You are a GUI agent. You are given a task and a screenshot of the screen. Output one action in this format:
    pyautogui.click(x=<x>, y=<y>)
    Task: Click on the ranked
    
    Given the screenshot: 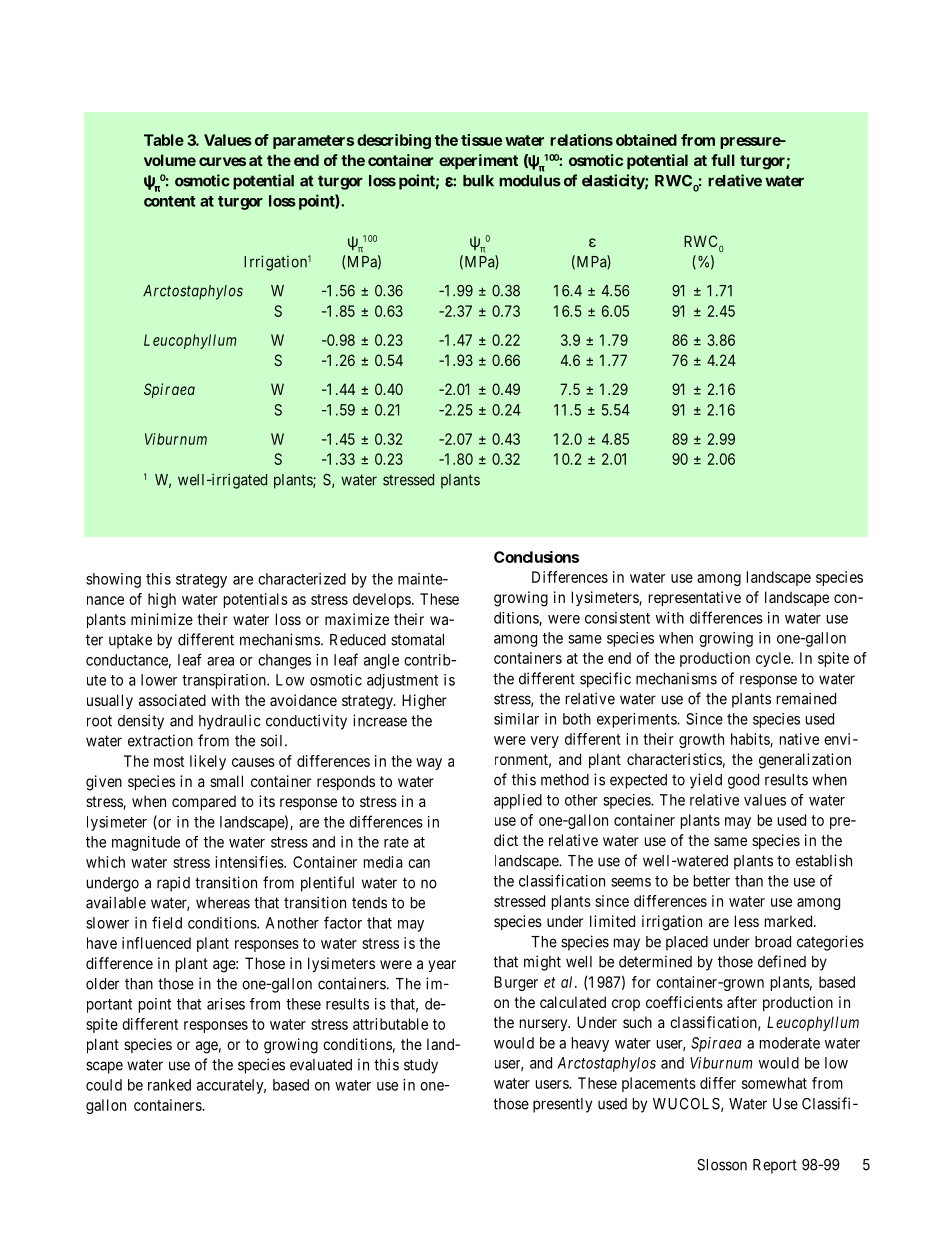 What is the action you would take?
    pyautogui.click(x=169, y=1085)
